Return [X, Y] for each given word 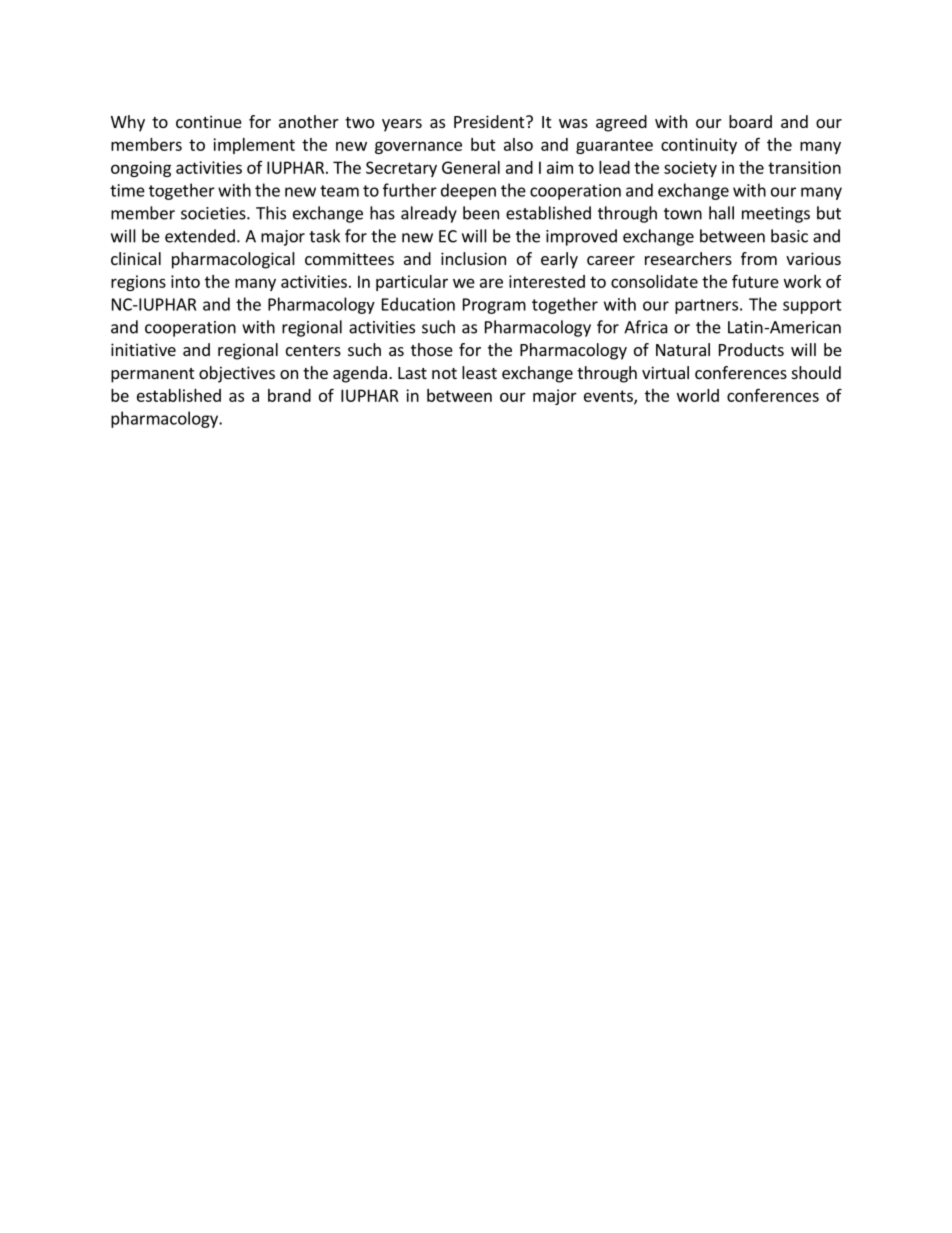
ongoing [141, 169]
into [185, 281]
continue [209, 121]
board [750, 121]
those [432, 349]
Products [751, 349]
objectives [237, 374]
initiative [143, 349]
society [690, 169]
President [490, 121]
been [481, 213]
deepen [468, 191]
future [755, 281]
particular [412, 283]
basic [789, 236]
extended [200, 236]
